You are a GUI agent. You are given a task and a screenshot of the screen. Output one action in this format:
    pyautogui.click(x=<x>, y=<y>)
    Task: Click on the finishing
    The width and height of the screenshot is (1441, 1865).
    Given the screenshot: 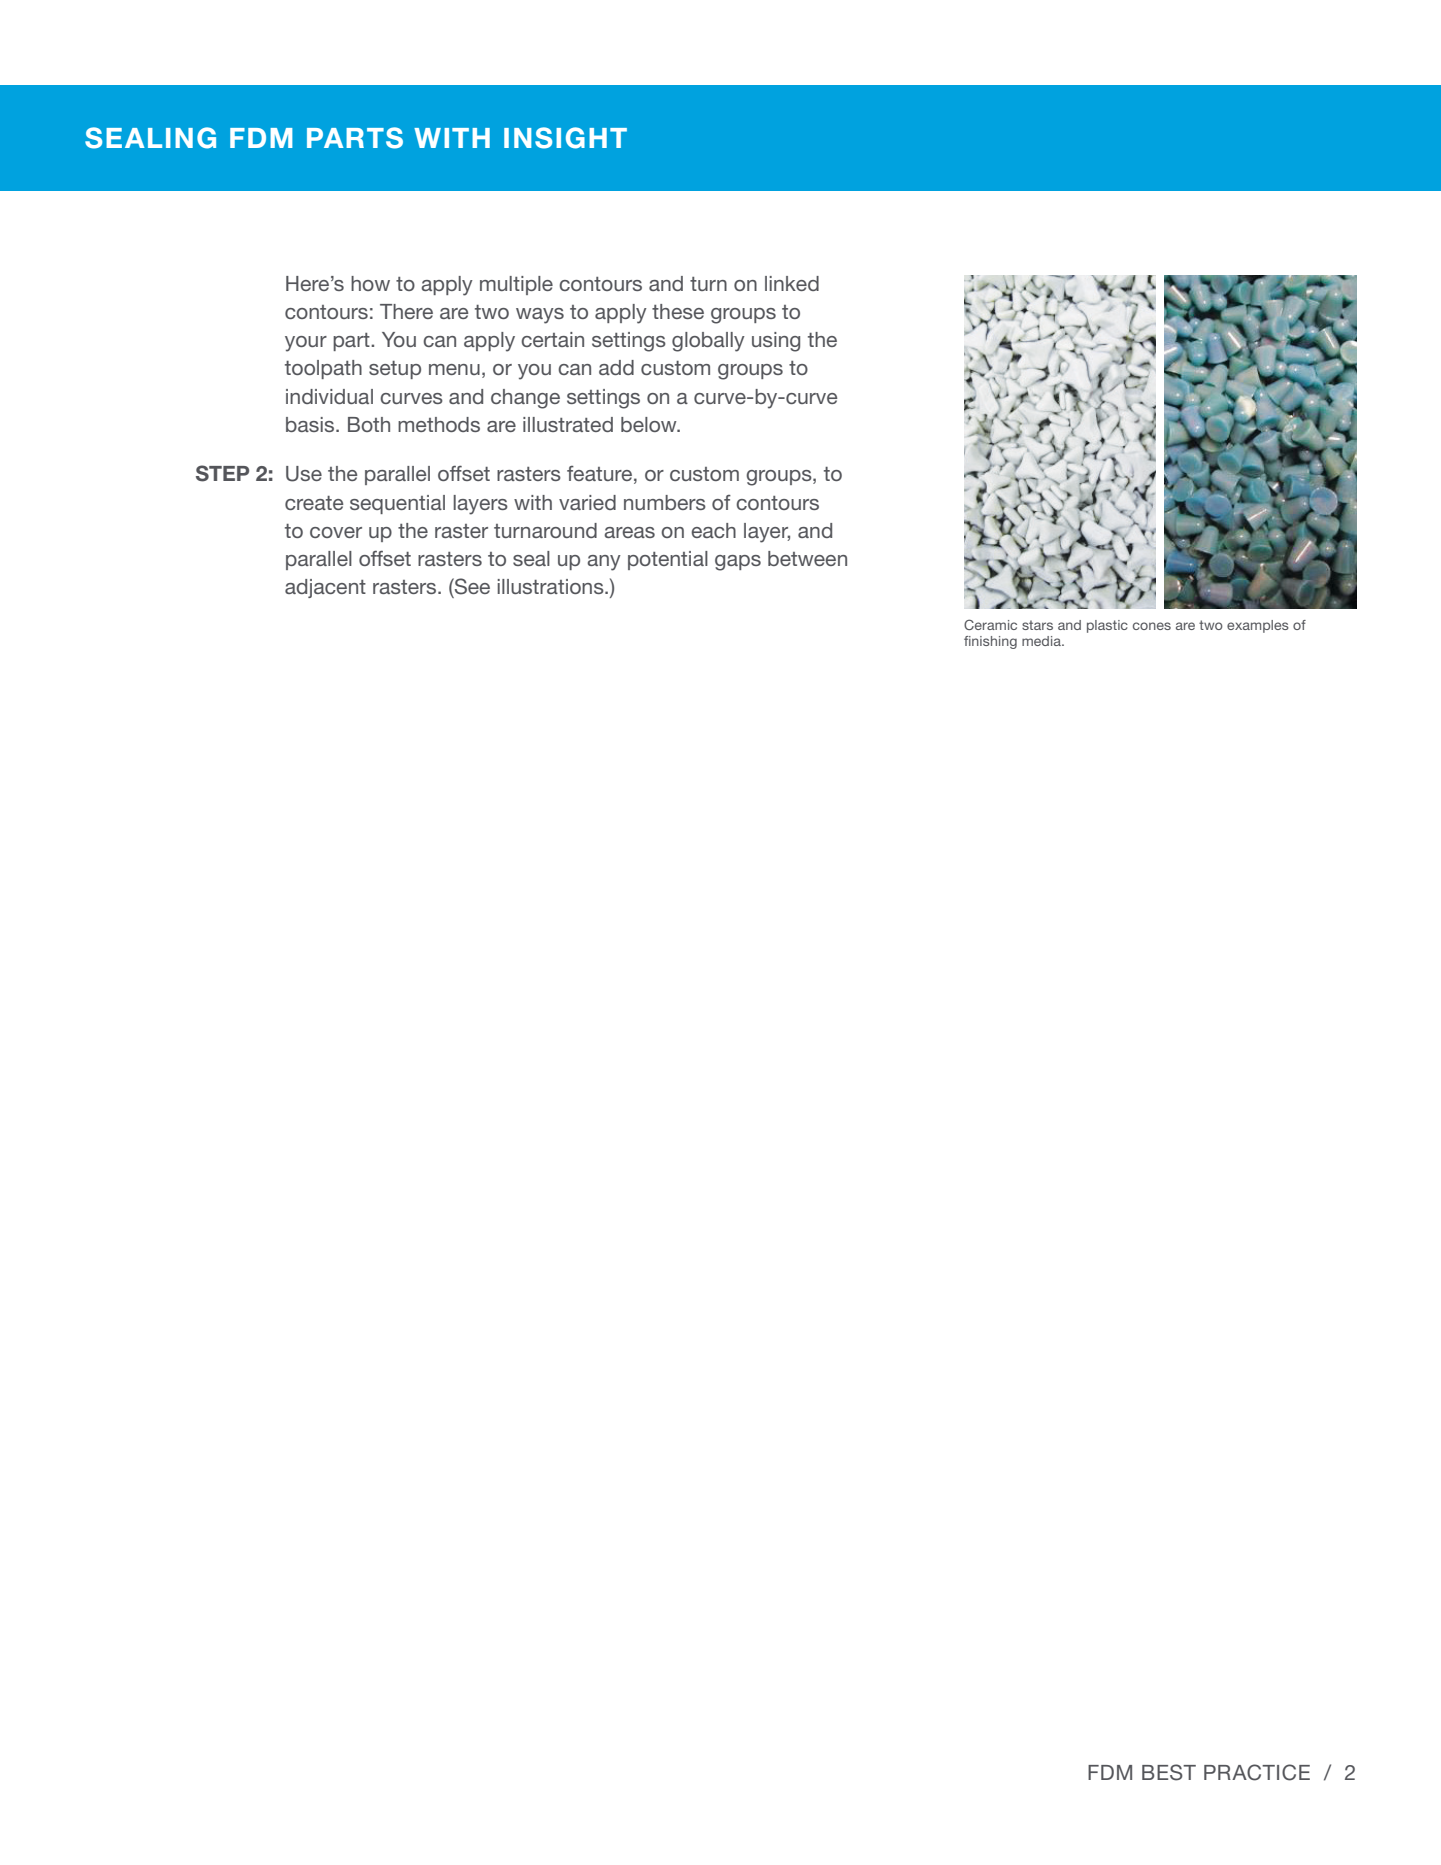 What is the action you would take?
    pyautogui.click(x=990, y=642)
